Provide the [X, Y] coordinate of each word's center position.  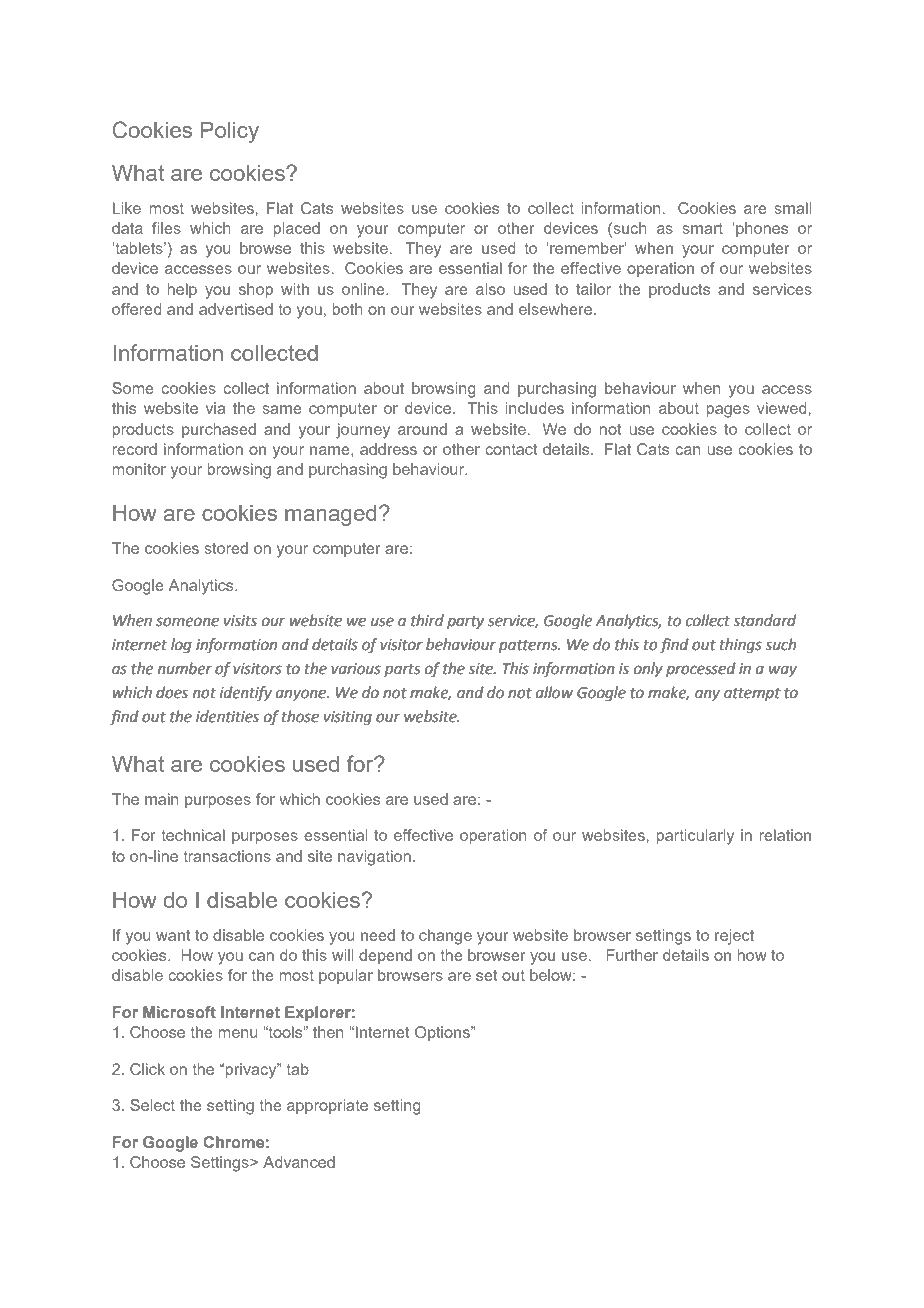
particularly [695, 837]
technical [193, 835]
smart [703, 228]
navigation [374, 858]
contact [511, 449]
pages [728, 411]
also [490, 289]
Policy [230, 132]
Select [152, 1105]
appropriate [327, 1106]
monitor [139, 469]
